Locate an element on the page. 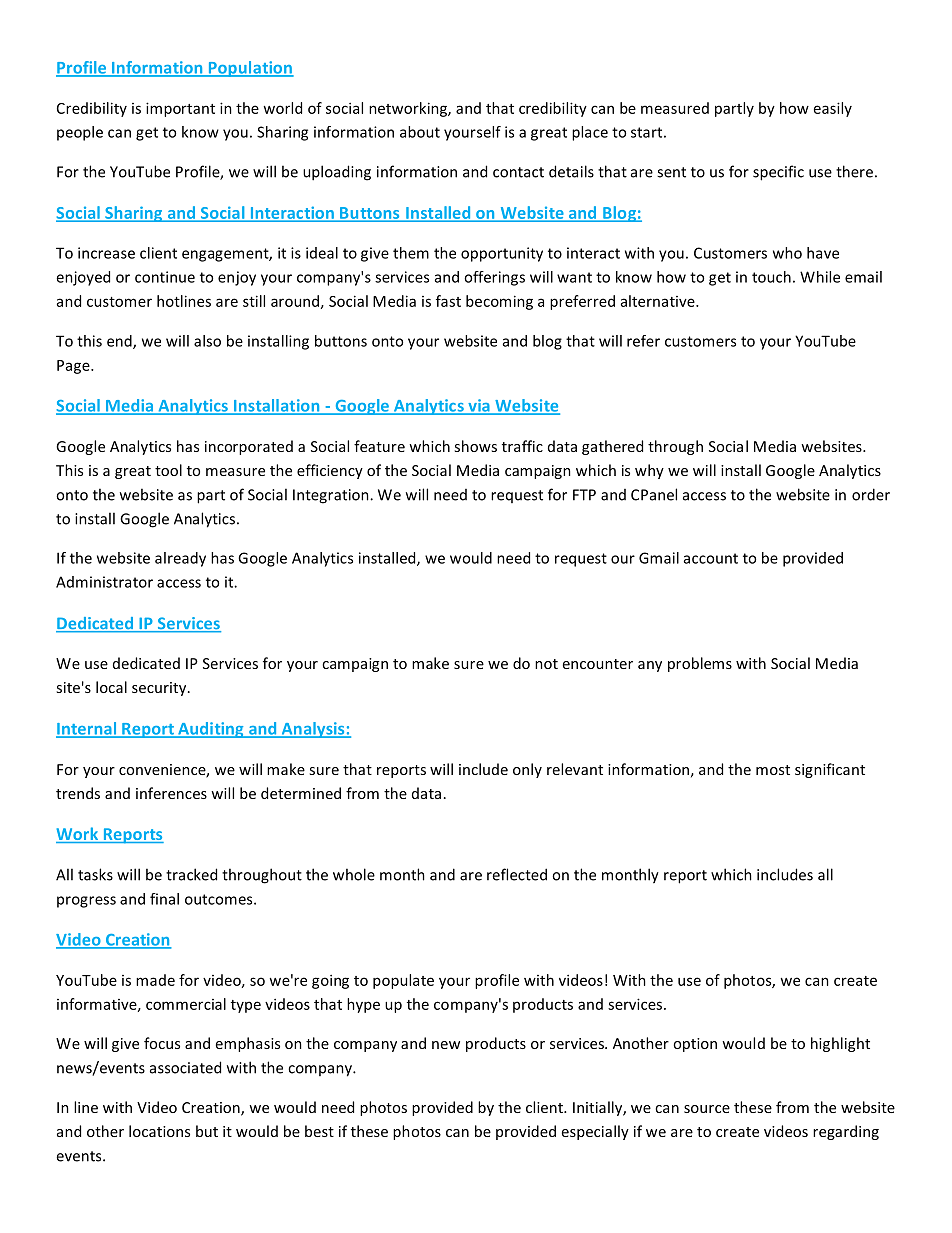  especially is located at coordinates (595, 1132).
